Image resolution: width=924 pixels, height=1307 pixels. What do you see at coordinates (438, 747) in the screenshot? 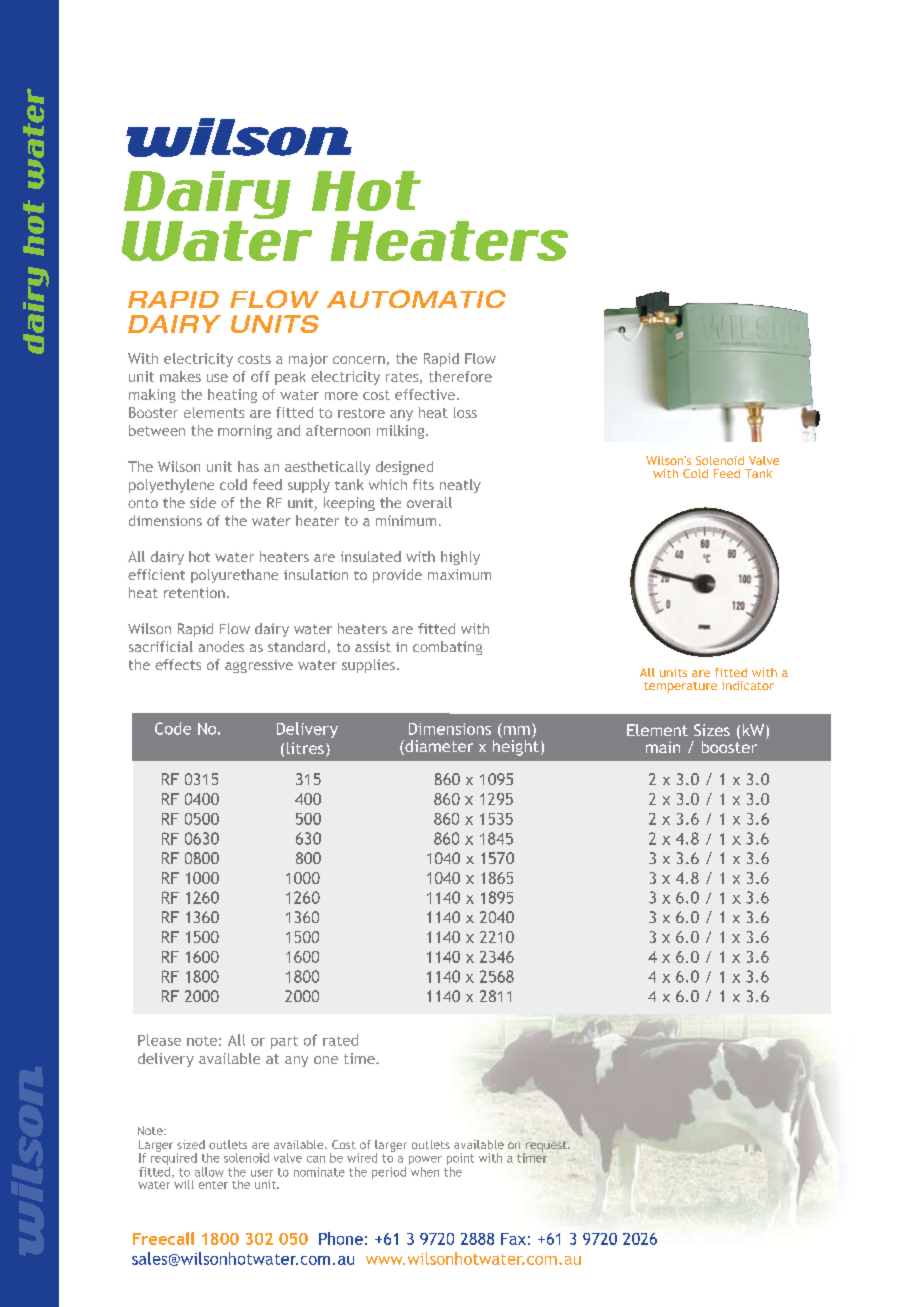
I see `diameter` at bounding box center [438, 747].
